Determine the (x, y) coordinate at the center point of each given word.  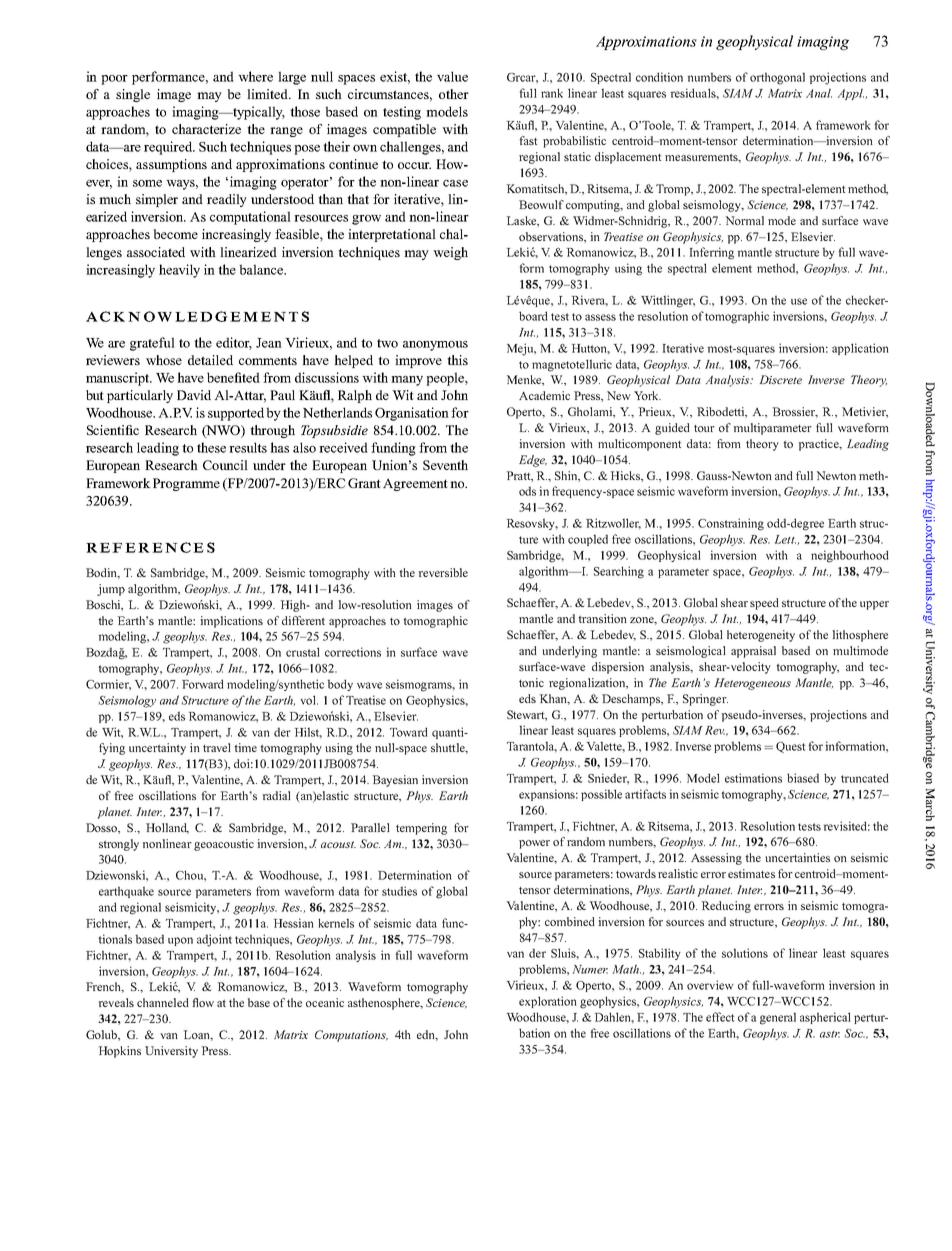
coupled (588, 540)
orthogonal (777, 78)
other (454, 94)
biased (803, 778)
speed (764, 604)
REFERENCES (150, 547)
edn (427, 1035)
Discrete (780, 379)
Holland (167, 828)
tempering (421, 829)
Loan (198, 1035)
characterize (206, 129)
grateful (152, 344)
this (457, 360)
